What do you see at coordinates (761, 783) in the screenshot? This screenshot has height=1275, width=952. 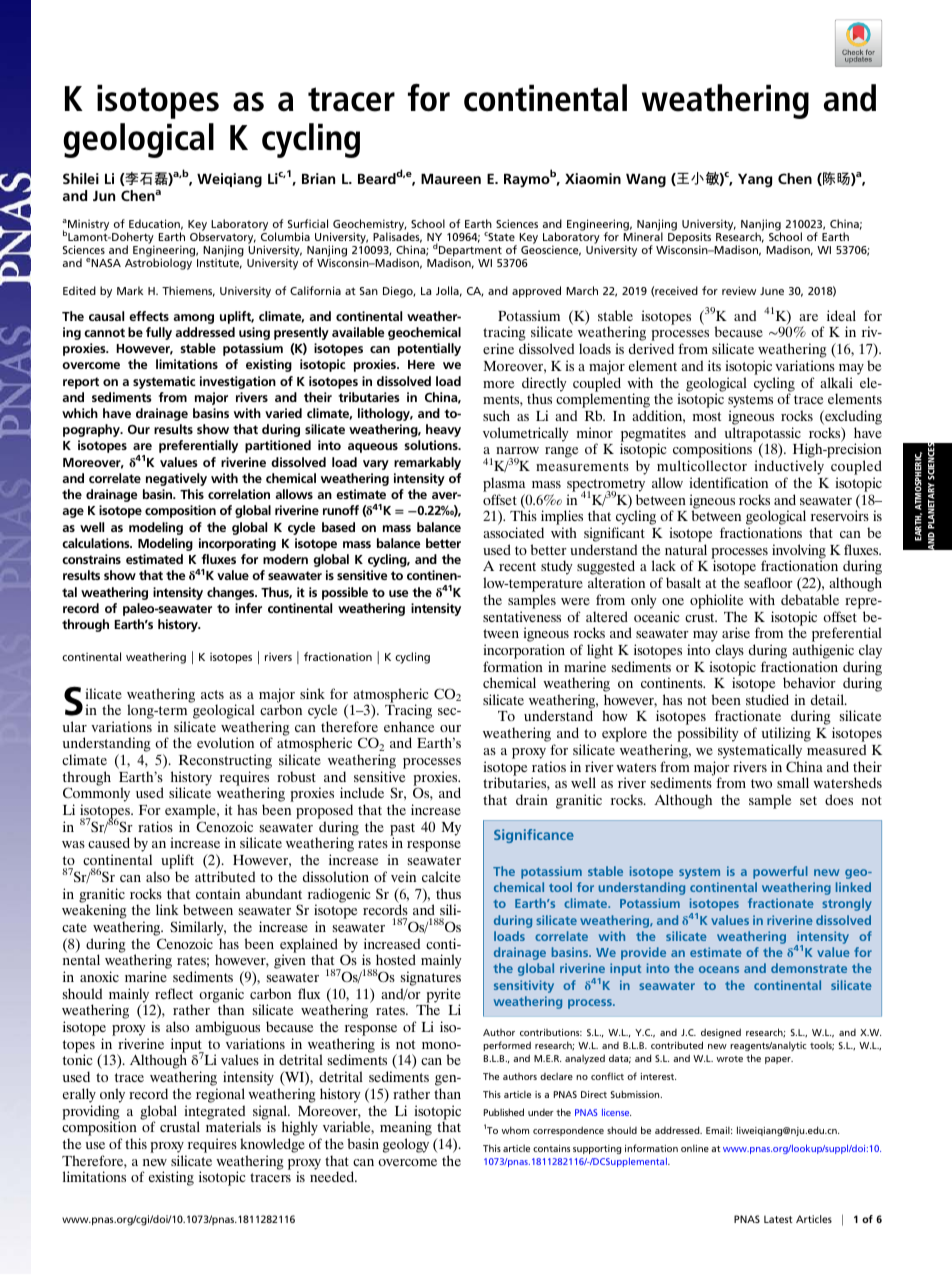 I see `two` at bounding box center [761, 783].
